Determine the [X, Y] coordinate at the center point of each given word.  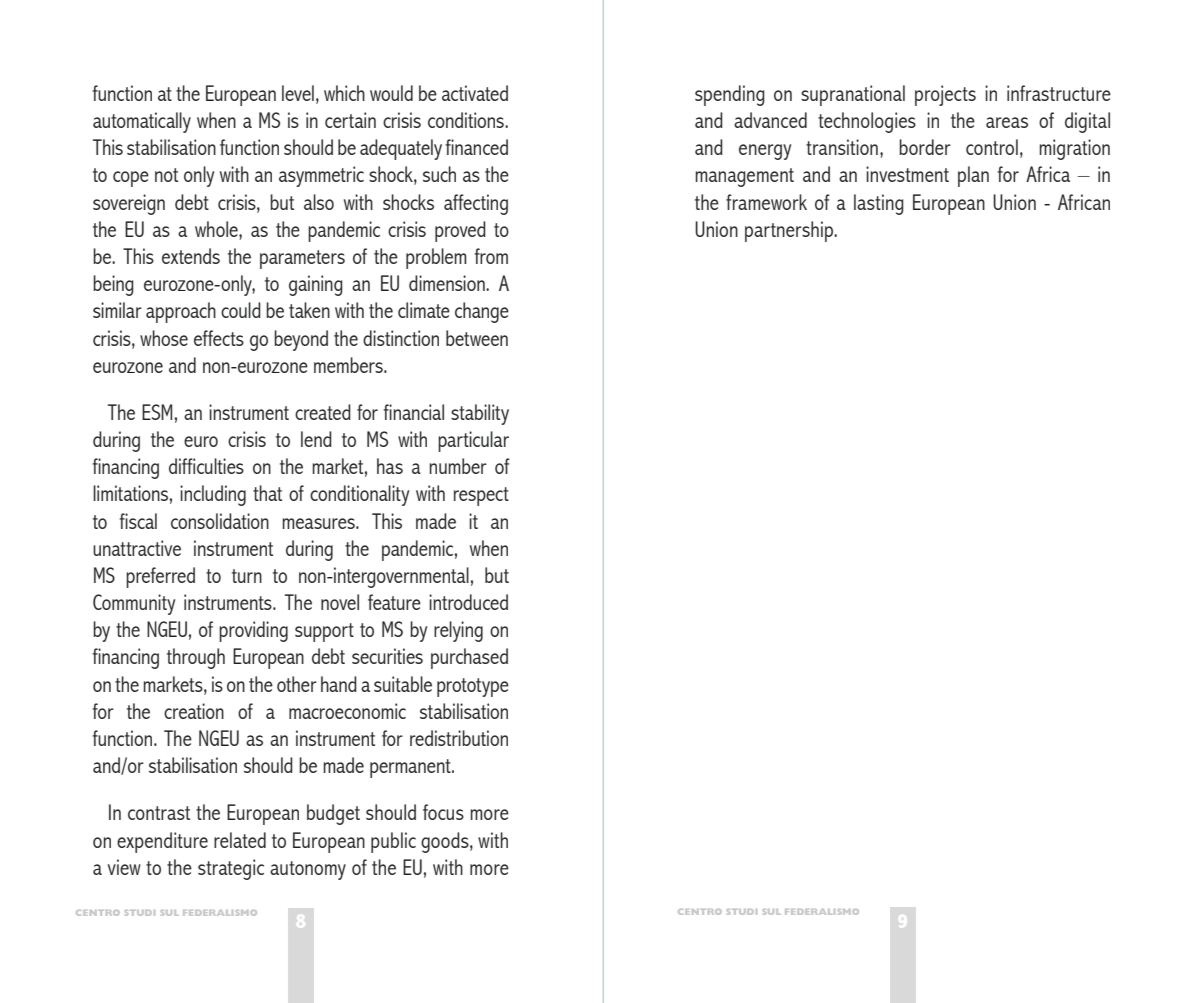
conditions [467, 120]
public [393, 842]
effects [219, 338]
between [477, 338]
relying [458, 631]
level [298, 93]
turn [247, 576]
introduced [468, 602]
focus [443, 812]
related [240, 840]
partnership [790, 231]
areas [1007, 122]
